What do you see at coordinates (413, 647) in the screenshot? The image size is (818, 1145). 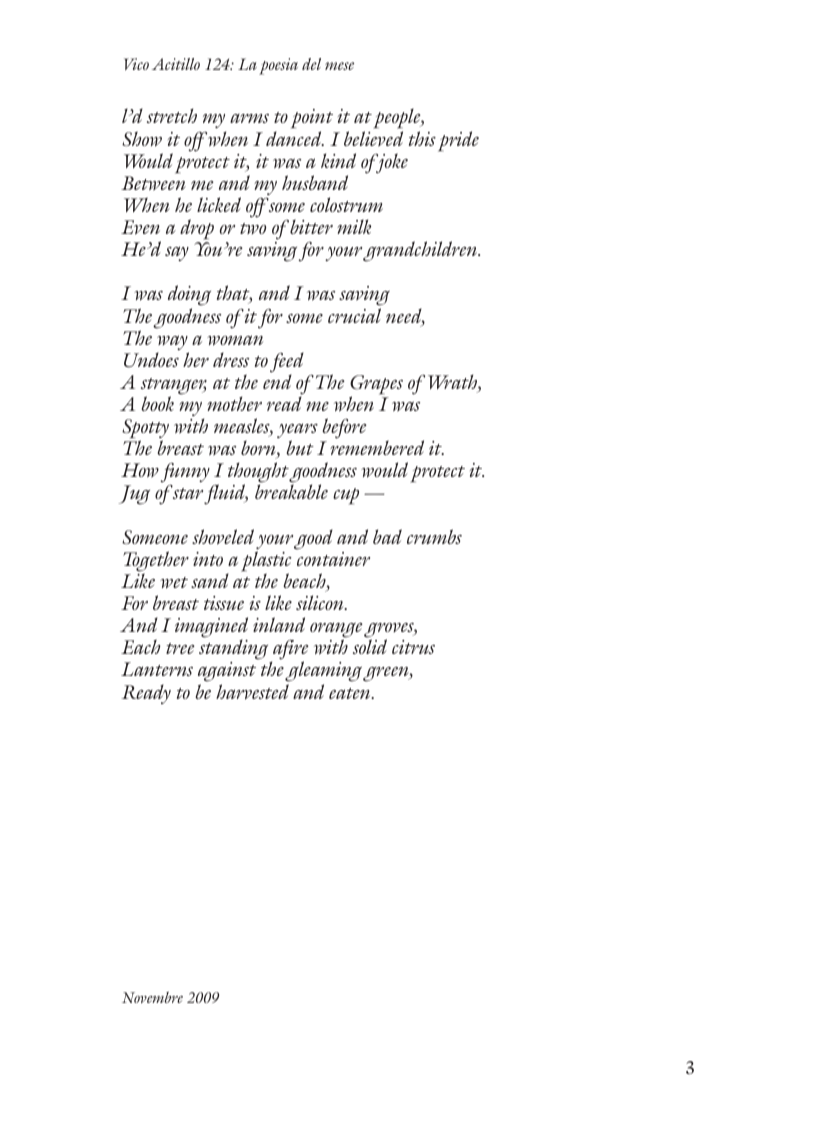 I see `citrus` at bounding box center [413, 647].
